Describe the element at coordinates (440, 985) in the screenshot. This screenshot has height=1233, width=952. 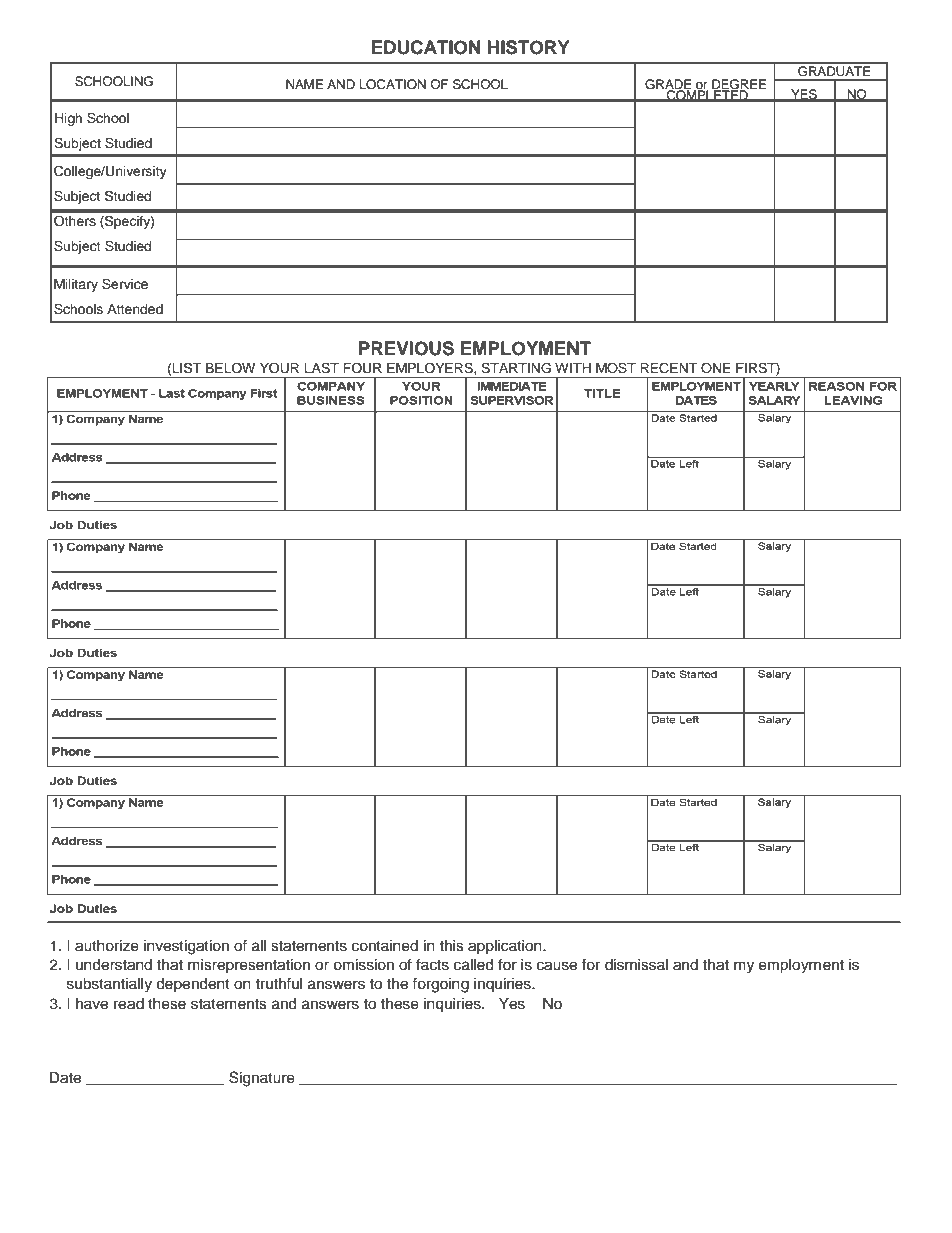
I see `forgoing` at that location.
